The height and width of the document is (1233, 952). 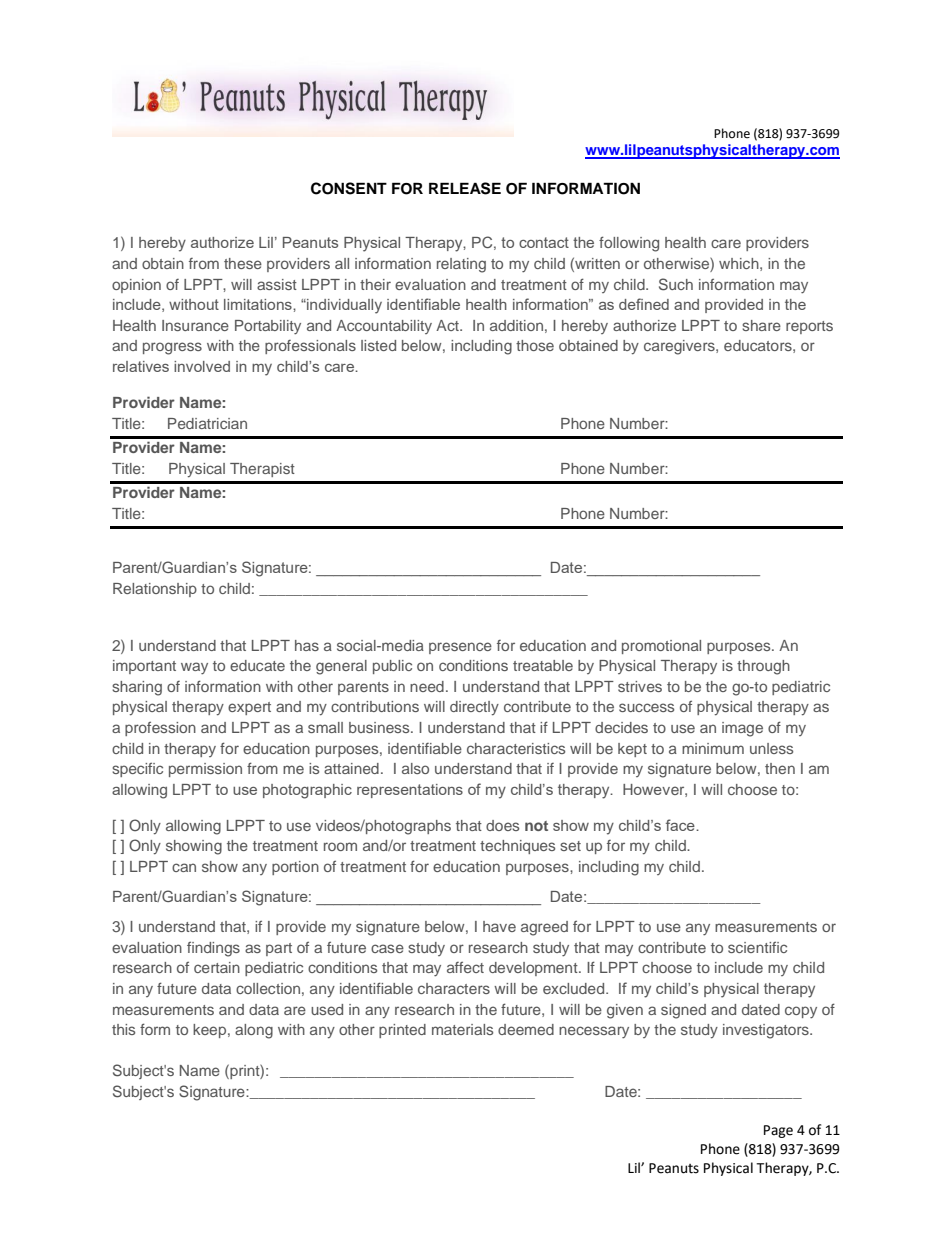 What do you see at coordinates (460, 648) in the document?
I see `presence` at bounding box center [460, 648].
